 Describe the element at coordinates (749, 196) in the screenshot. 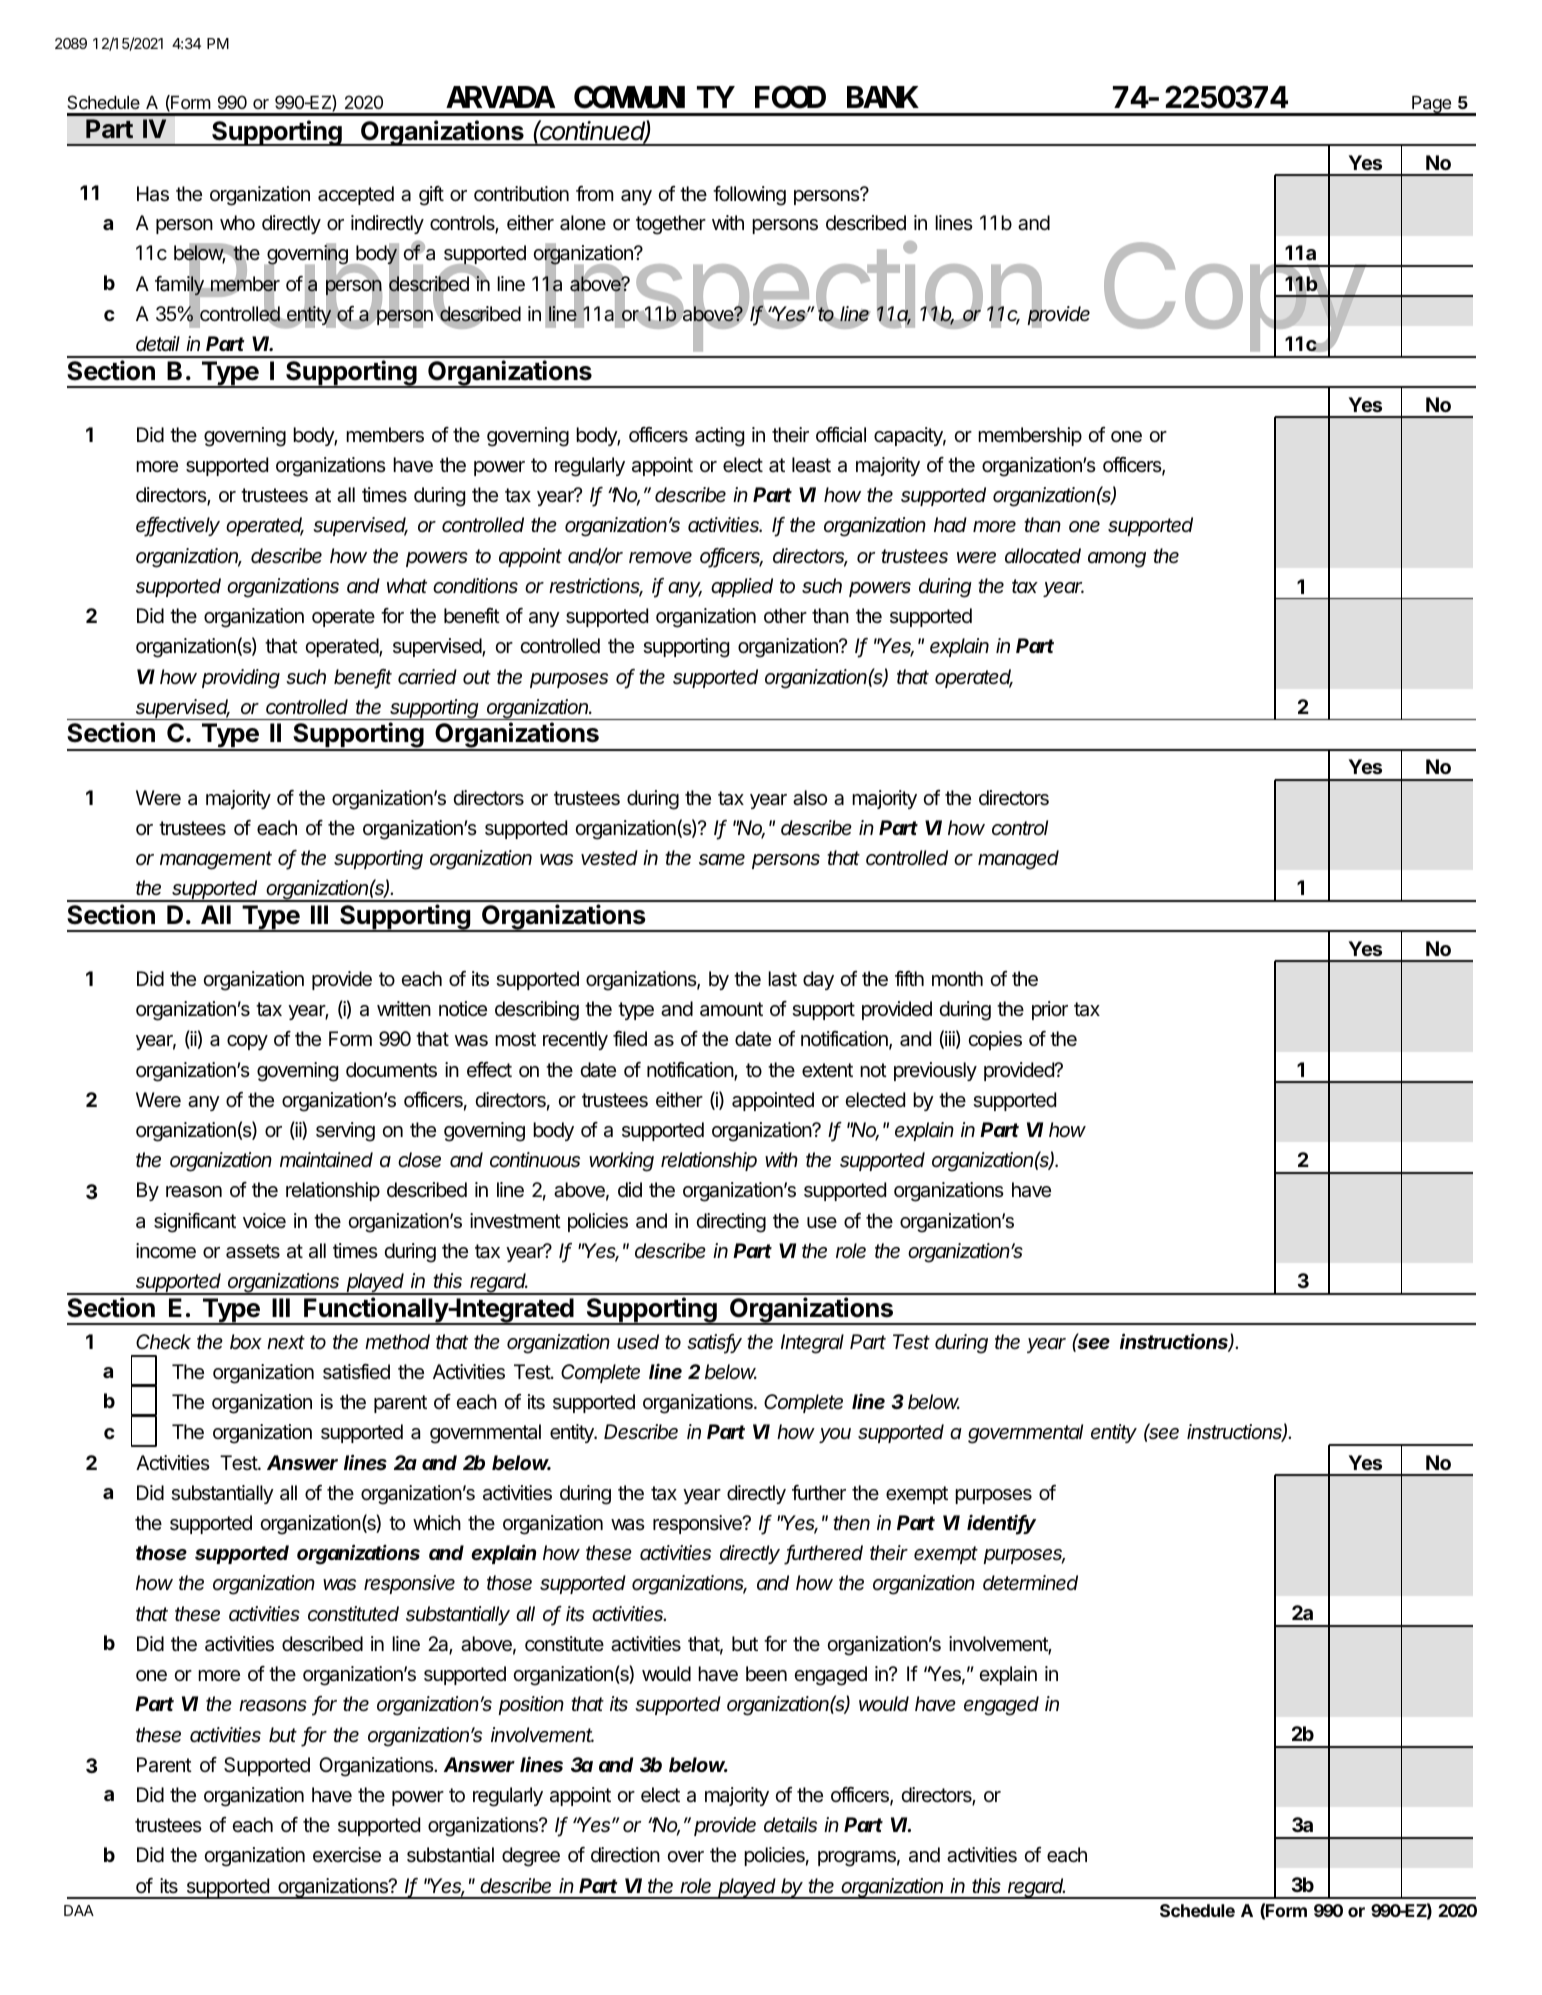

I see `following` at that location.
